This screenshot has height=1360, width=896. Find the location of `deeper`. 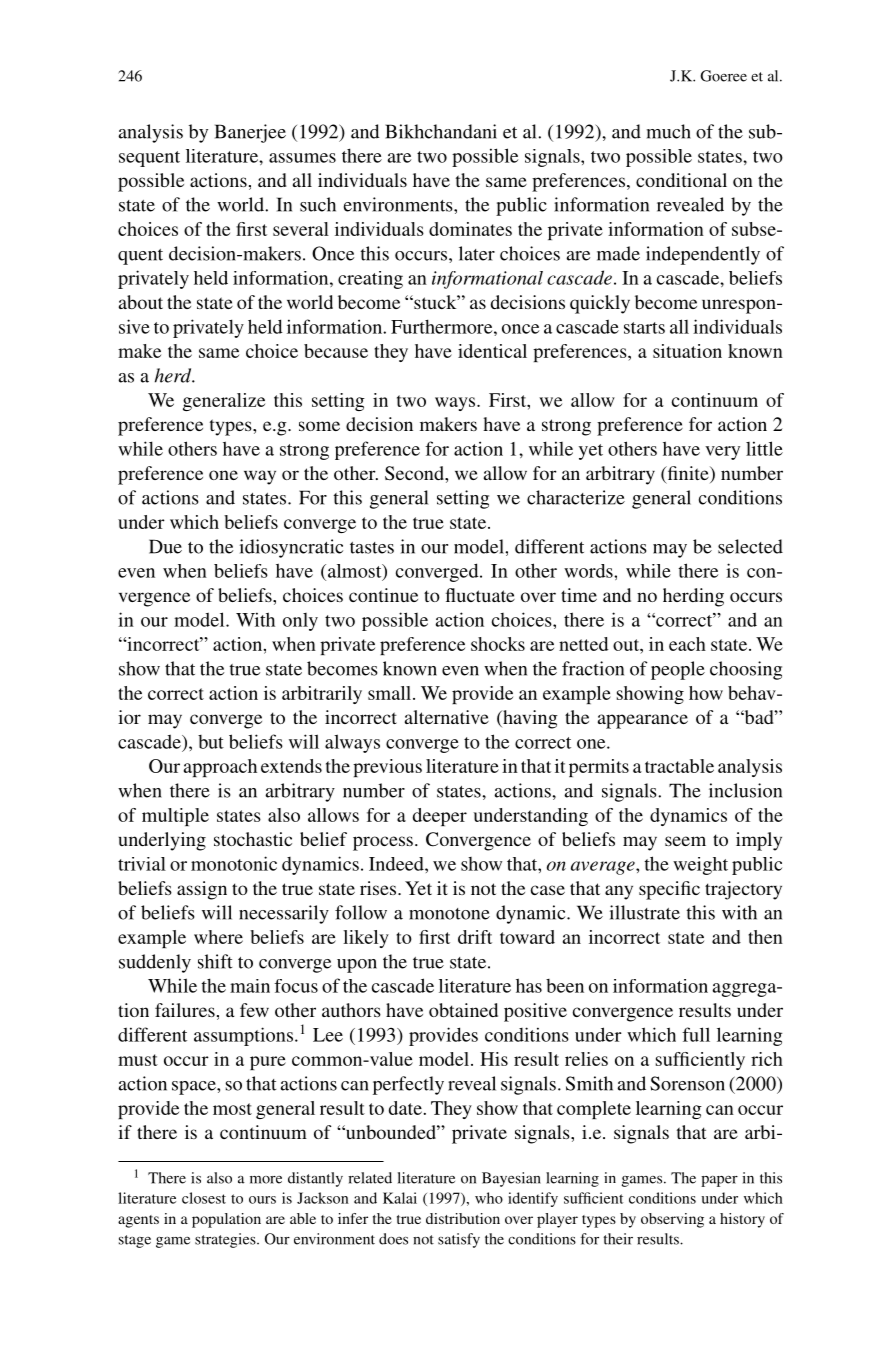

deeper is located at coordinates (440, 817).
